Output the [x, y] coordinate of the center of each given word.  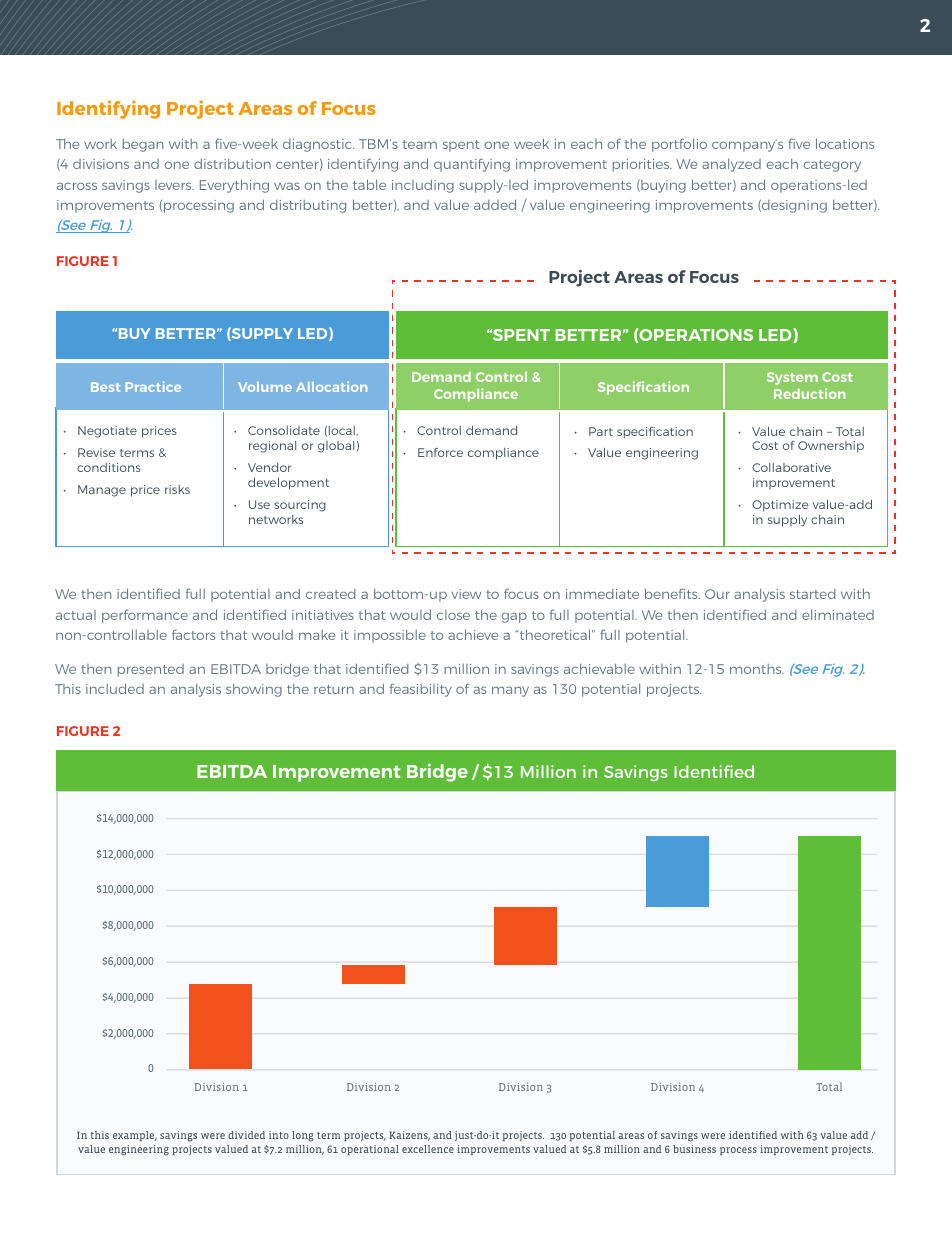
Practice [153, 386]
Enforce [440, 452]
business [694, 1149]
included [115, 688]
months [757, 669]
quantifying [472, 165]
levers [174, 185]
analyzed [731, 165]
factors [193, 634]
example [135, 1136]
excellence [428, 1149]
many [510, 691]
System [792, 378]
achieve [473, 634]
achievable [599, 669]
